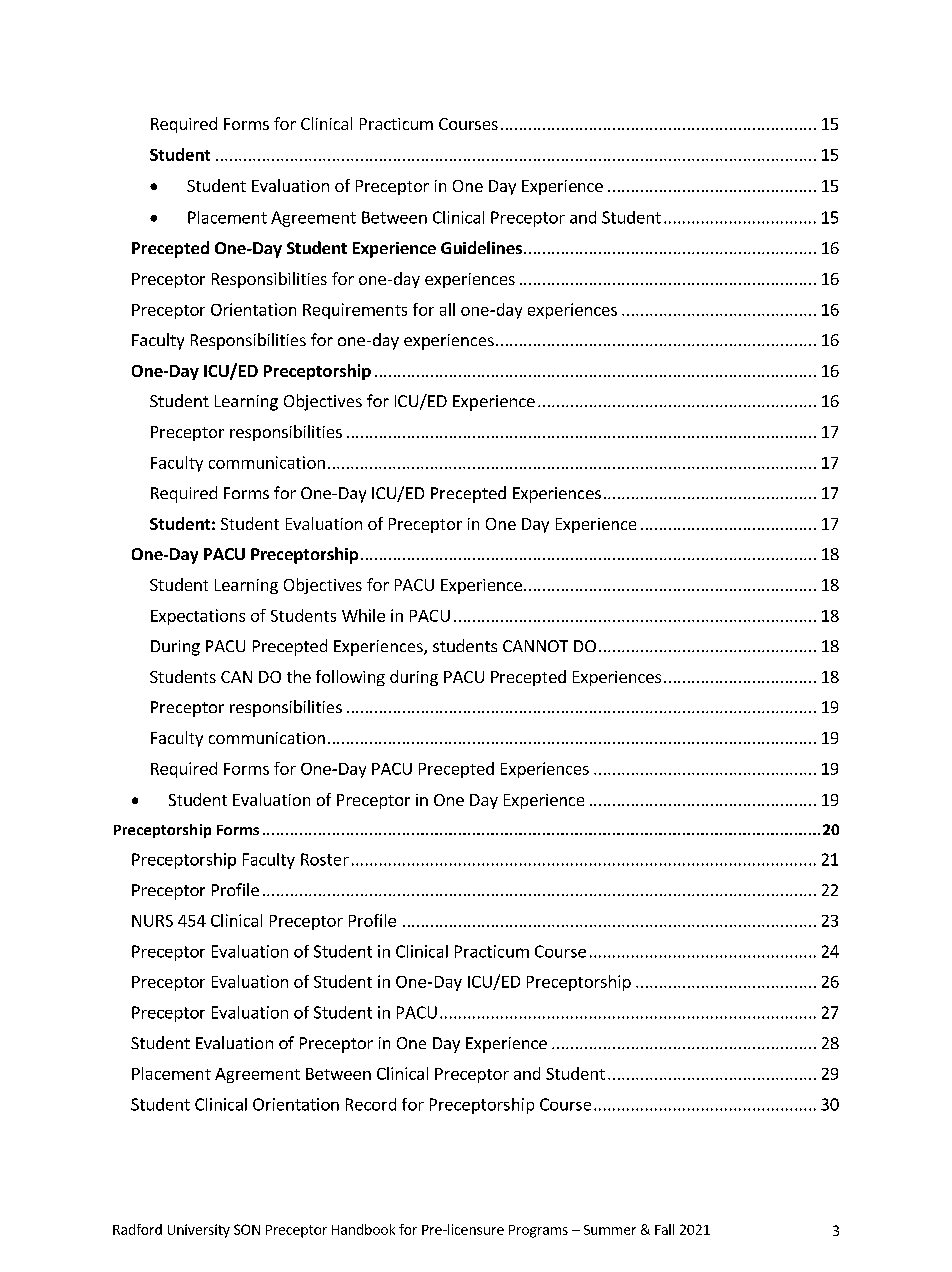  Describe the element at coordinates (299, 676) in the page. I see `the` at that location.
